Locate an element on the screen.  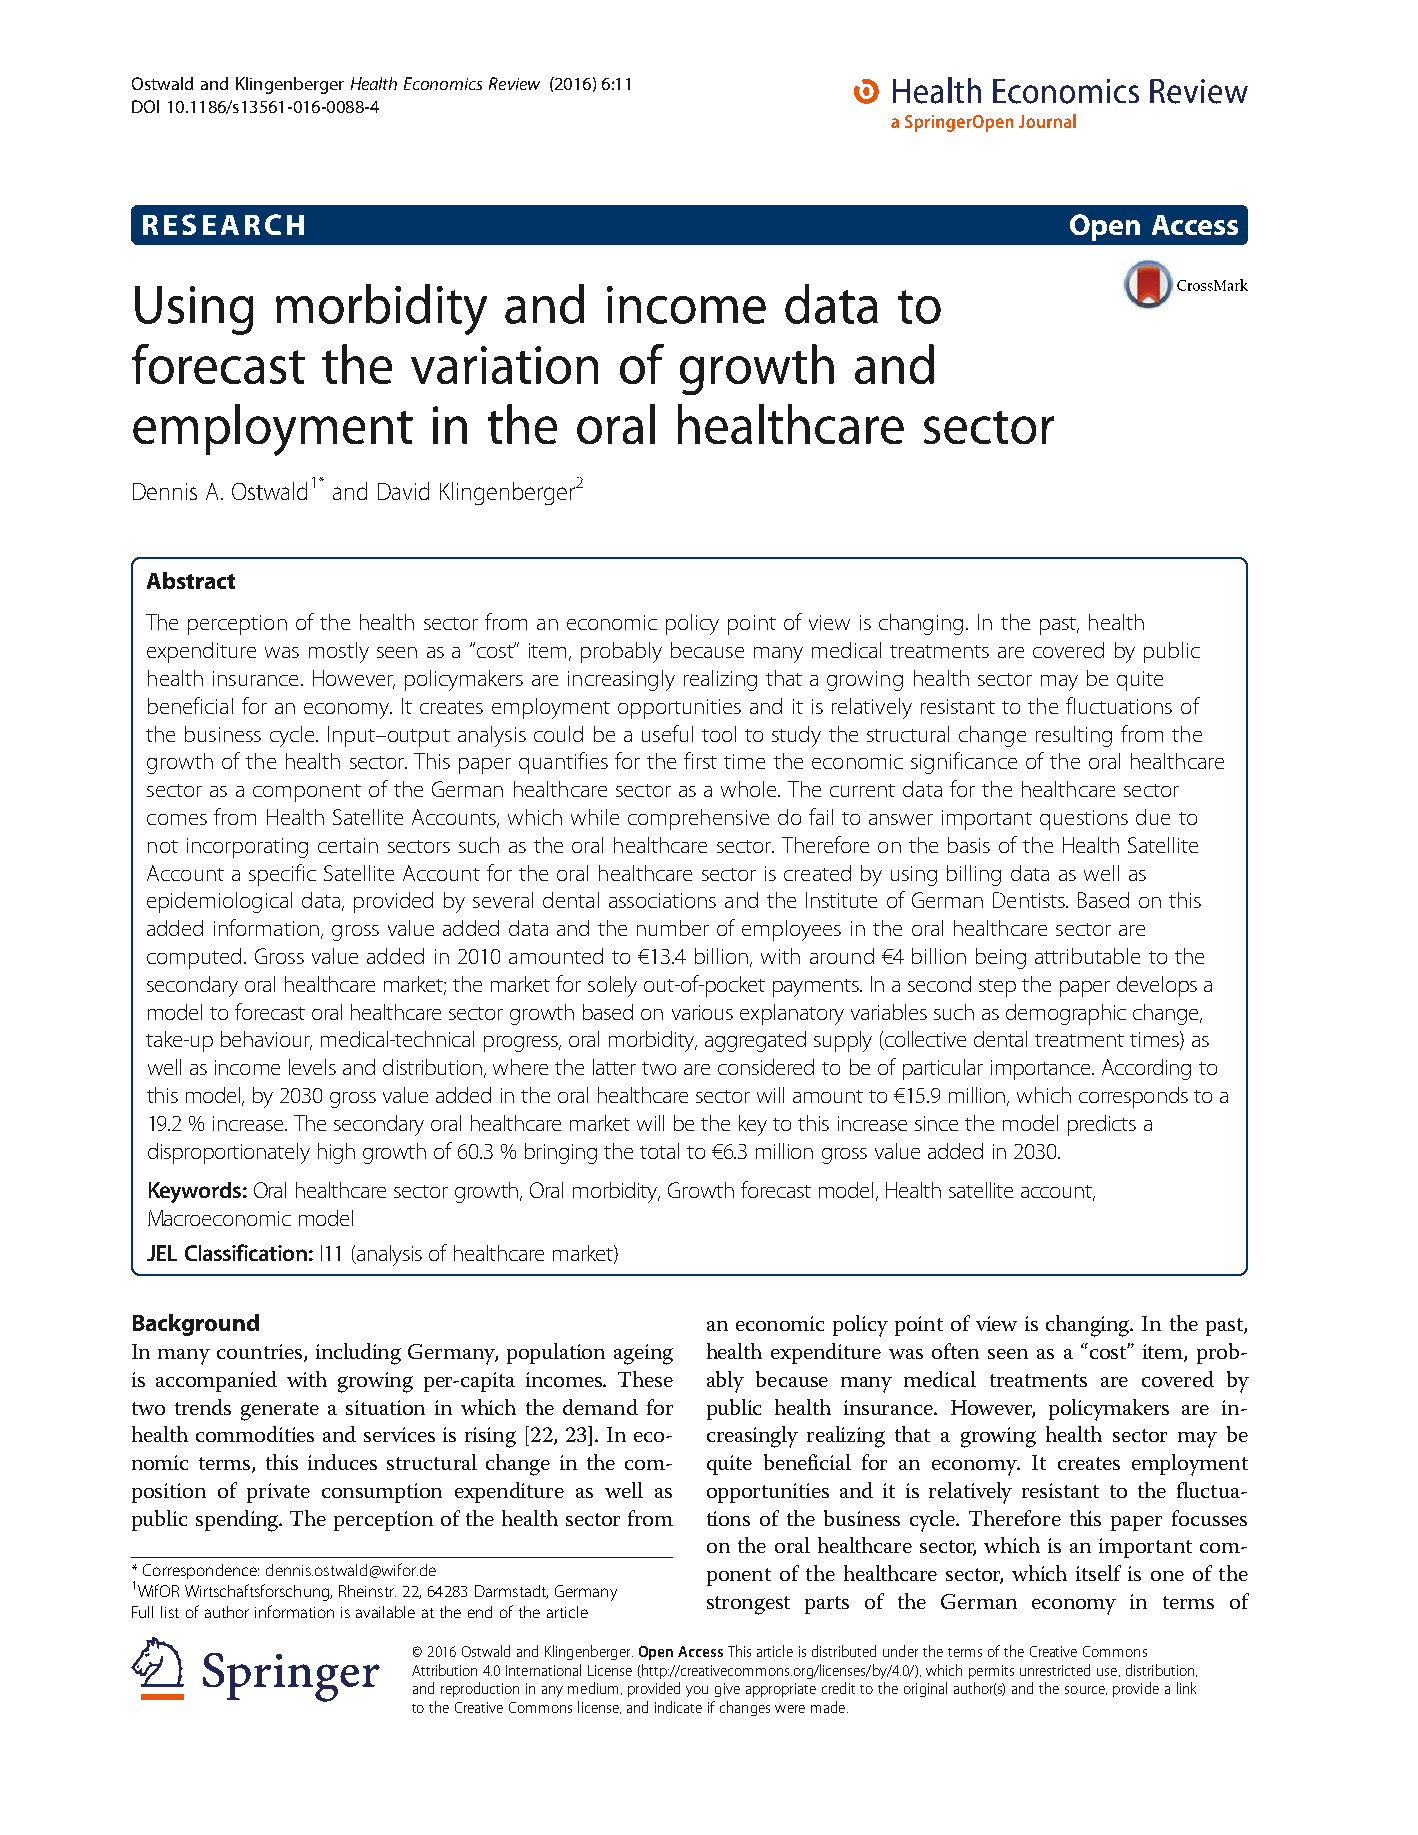
resulting is located at coordinates (1074, 736).
